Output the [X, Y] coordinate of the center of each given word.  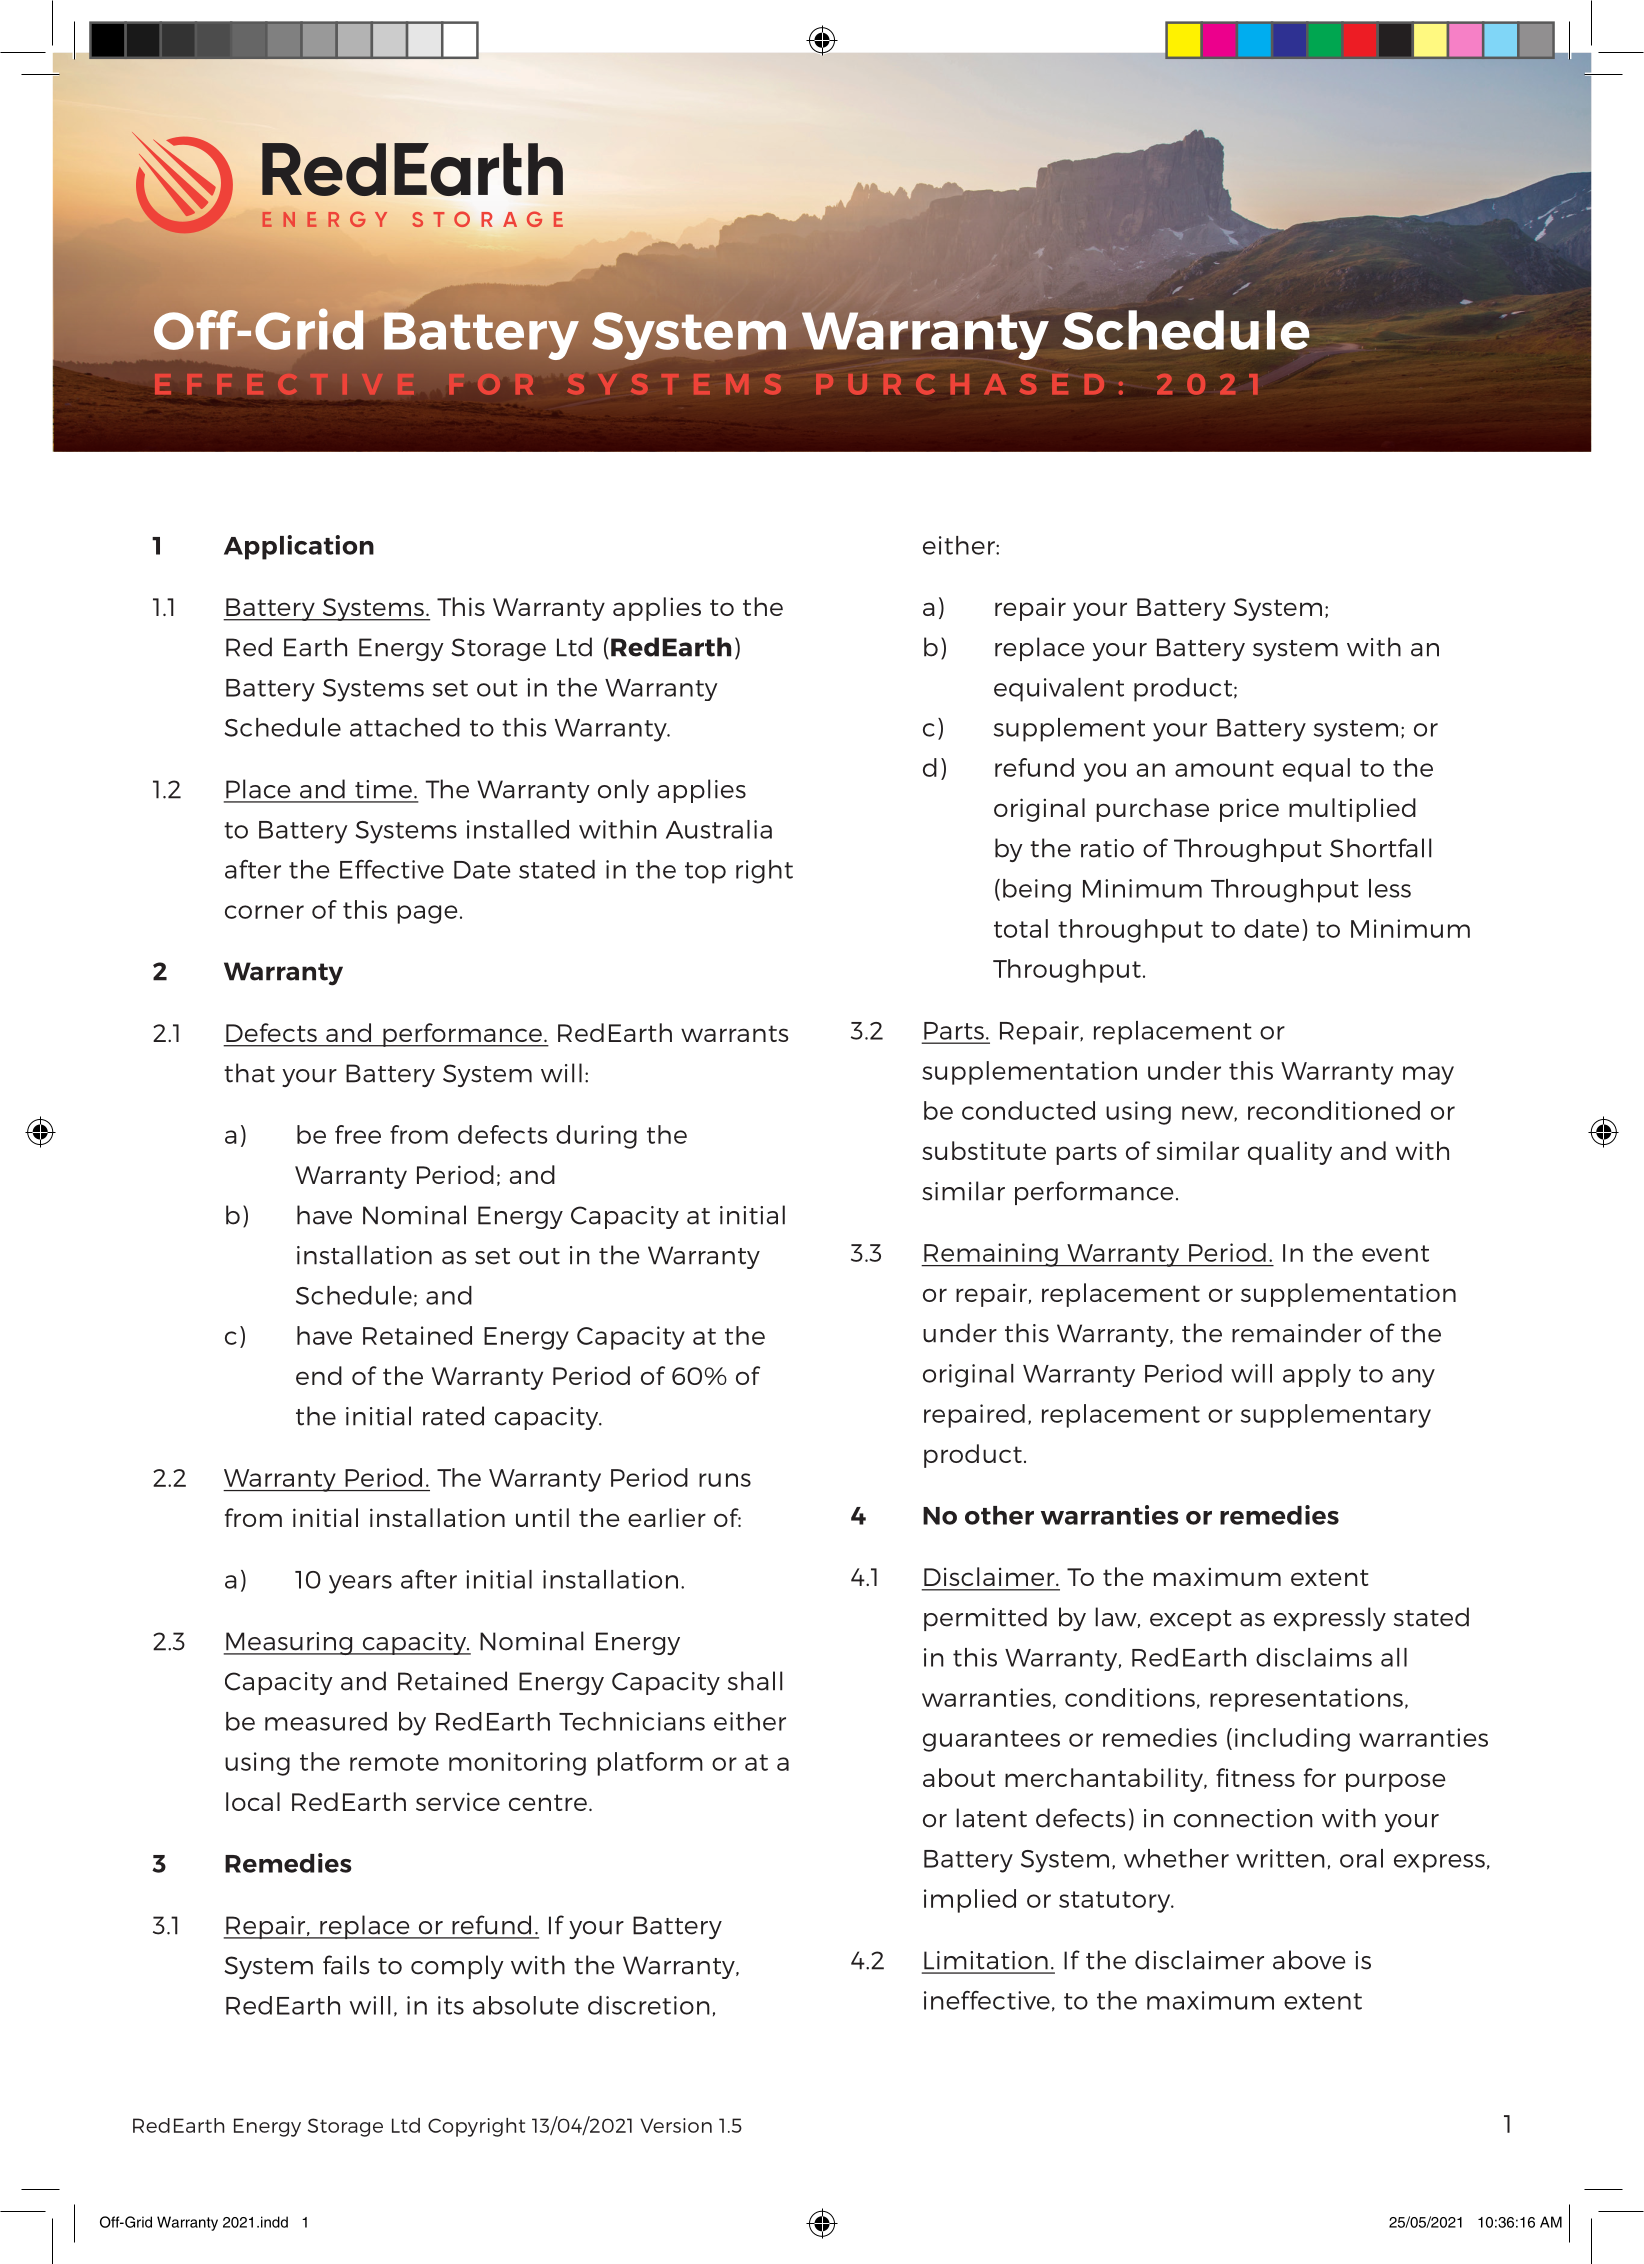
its [451, 2005]
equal [1316, 770]
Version [676, 2125]
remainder [1297, 1333]
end [319, 1375]
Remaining [991, 1255]
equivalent [1059, 690]
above [1309, 1960]
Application [299, 547]
